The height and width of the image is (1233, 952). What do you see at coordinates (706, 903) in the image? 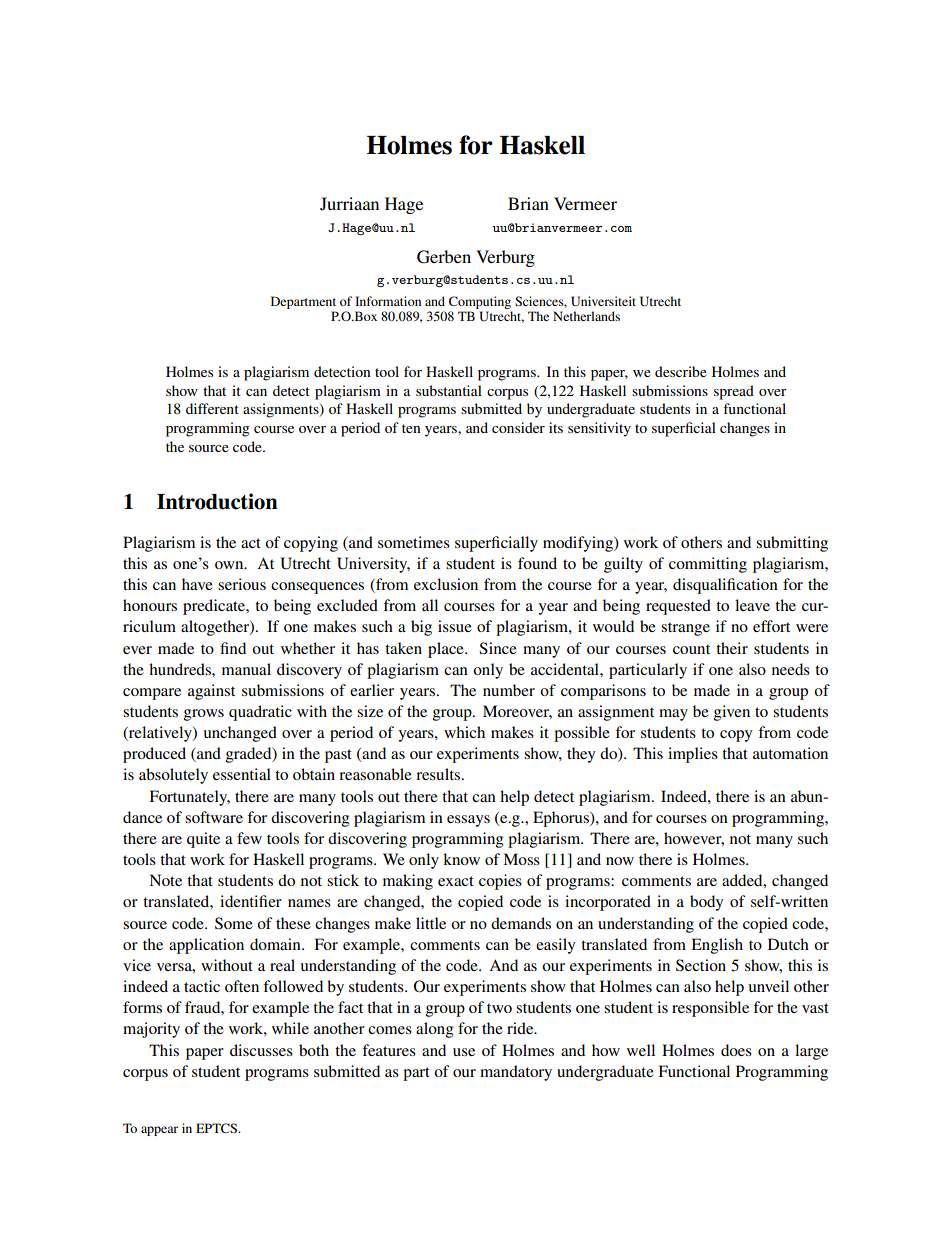
I see `body` at bounding box center [706, 903].
